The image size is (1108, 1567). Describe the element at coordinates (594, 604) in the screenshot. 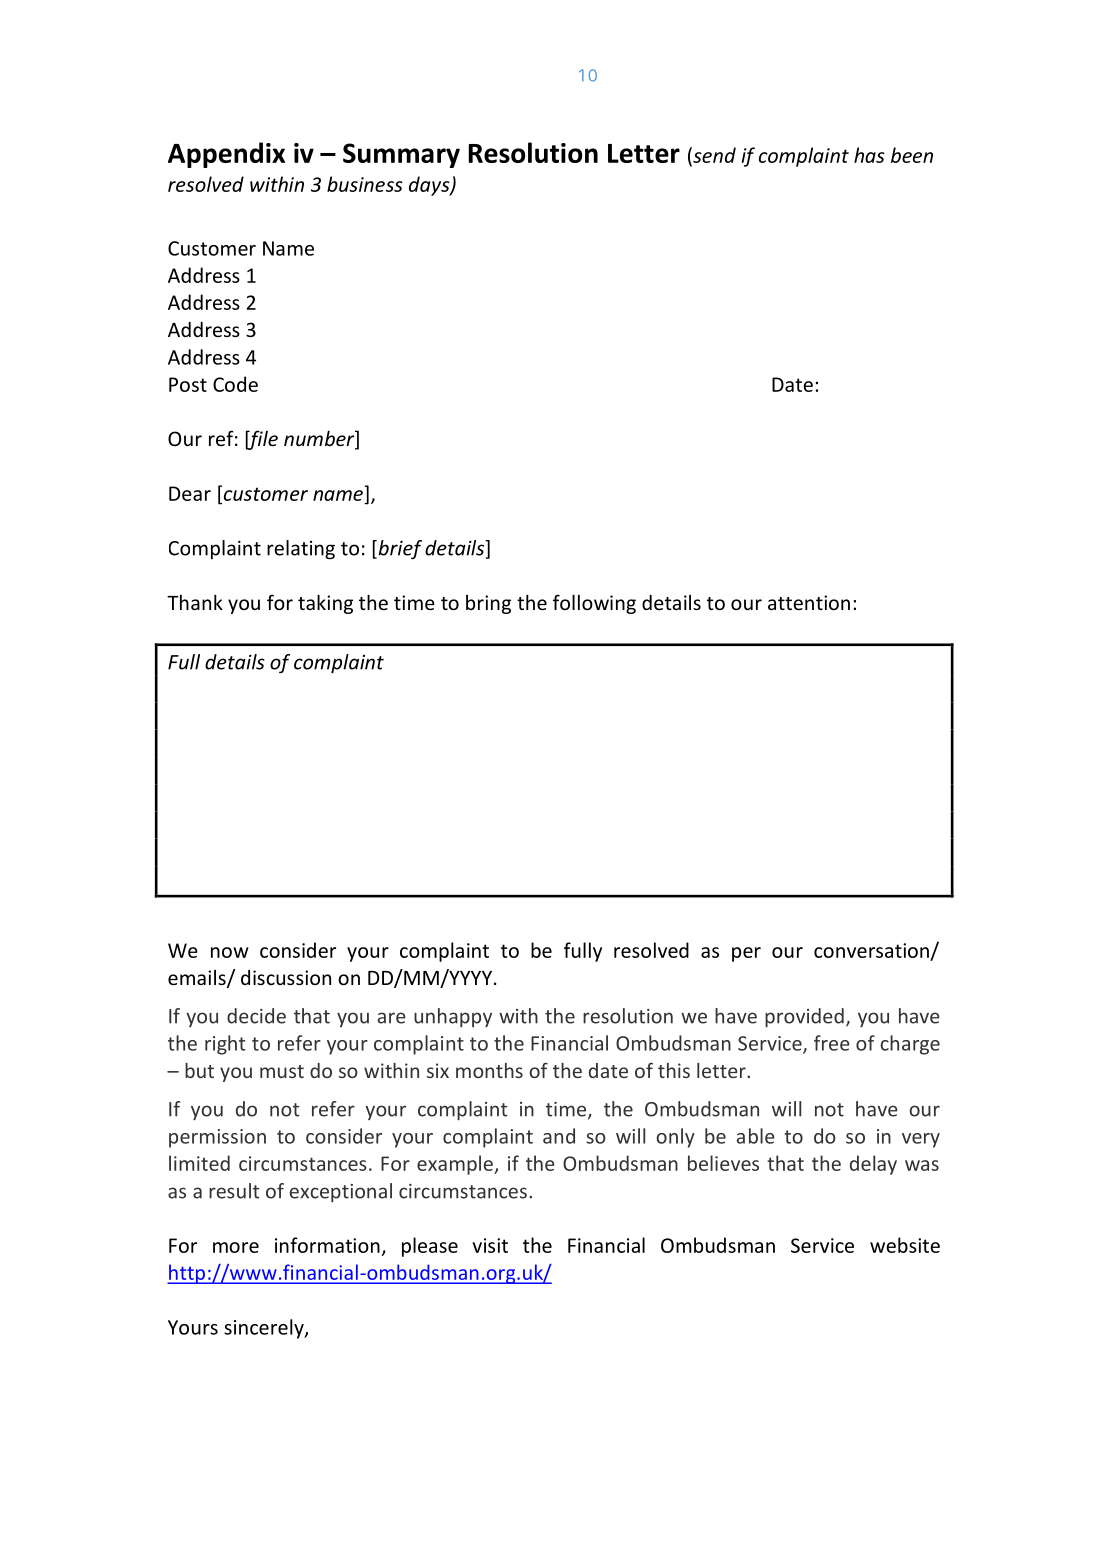

I see `following` at that location.
